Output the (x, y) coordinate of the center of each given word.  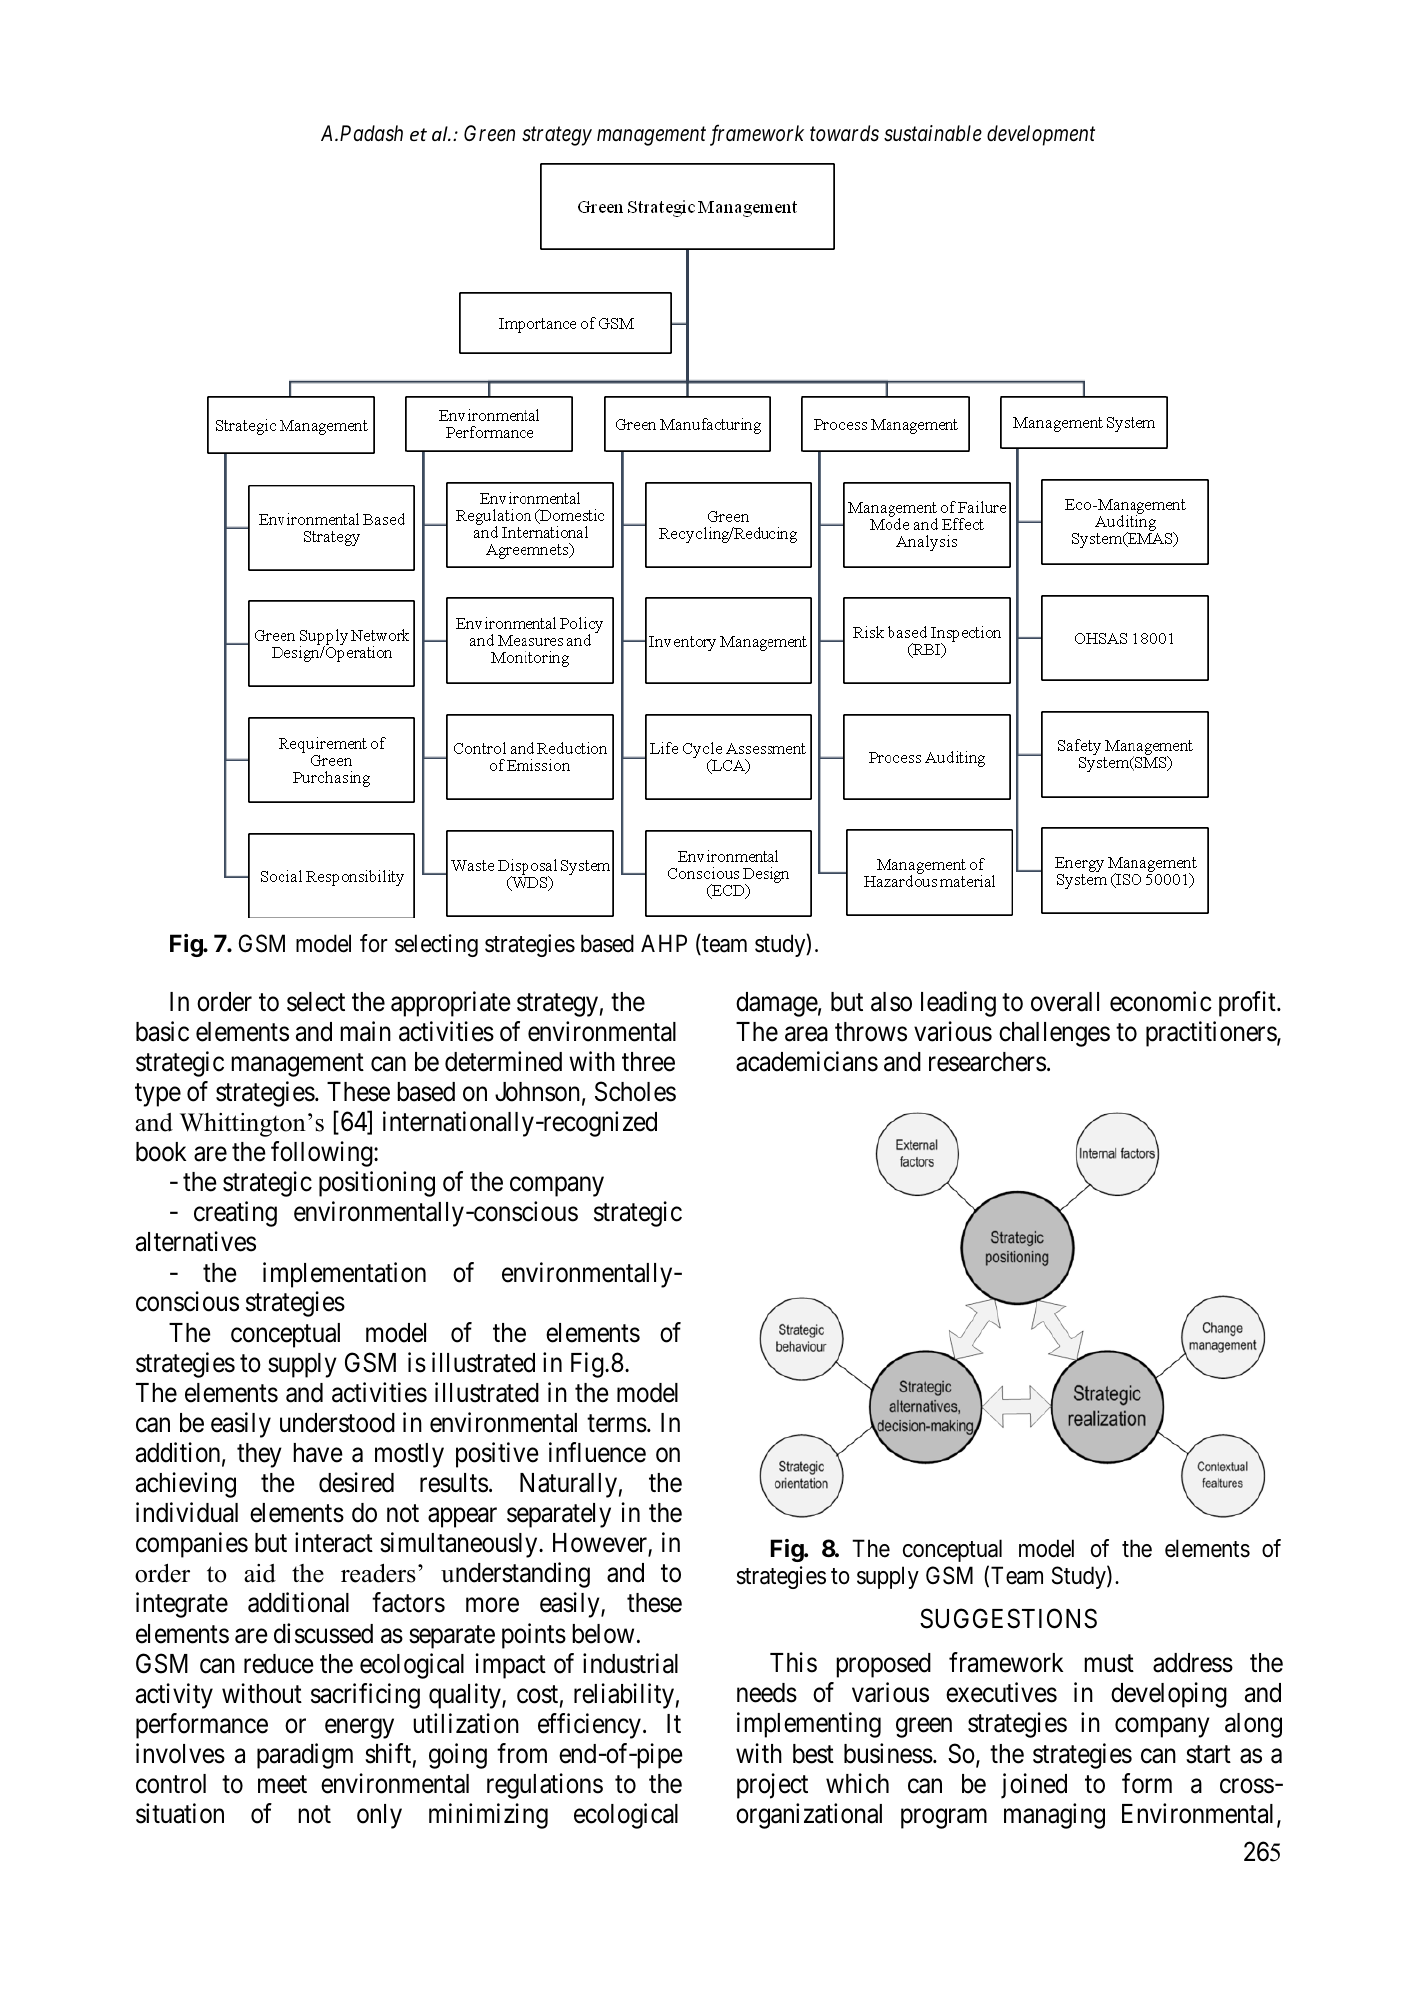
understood (337, 1423)
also (891, 1002)
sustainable (933, 133)
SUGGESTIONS (1008, 1618)
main (365, 1031)
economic (1161, 1001)
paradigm (305, 1756)
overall (1065, 1002)
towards (844, 133)
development (1041, 135)
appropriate (451, 1004)
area (806, 1034)
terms (617, 1424)
